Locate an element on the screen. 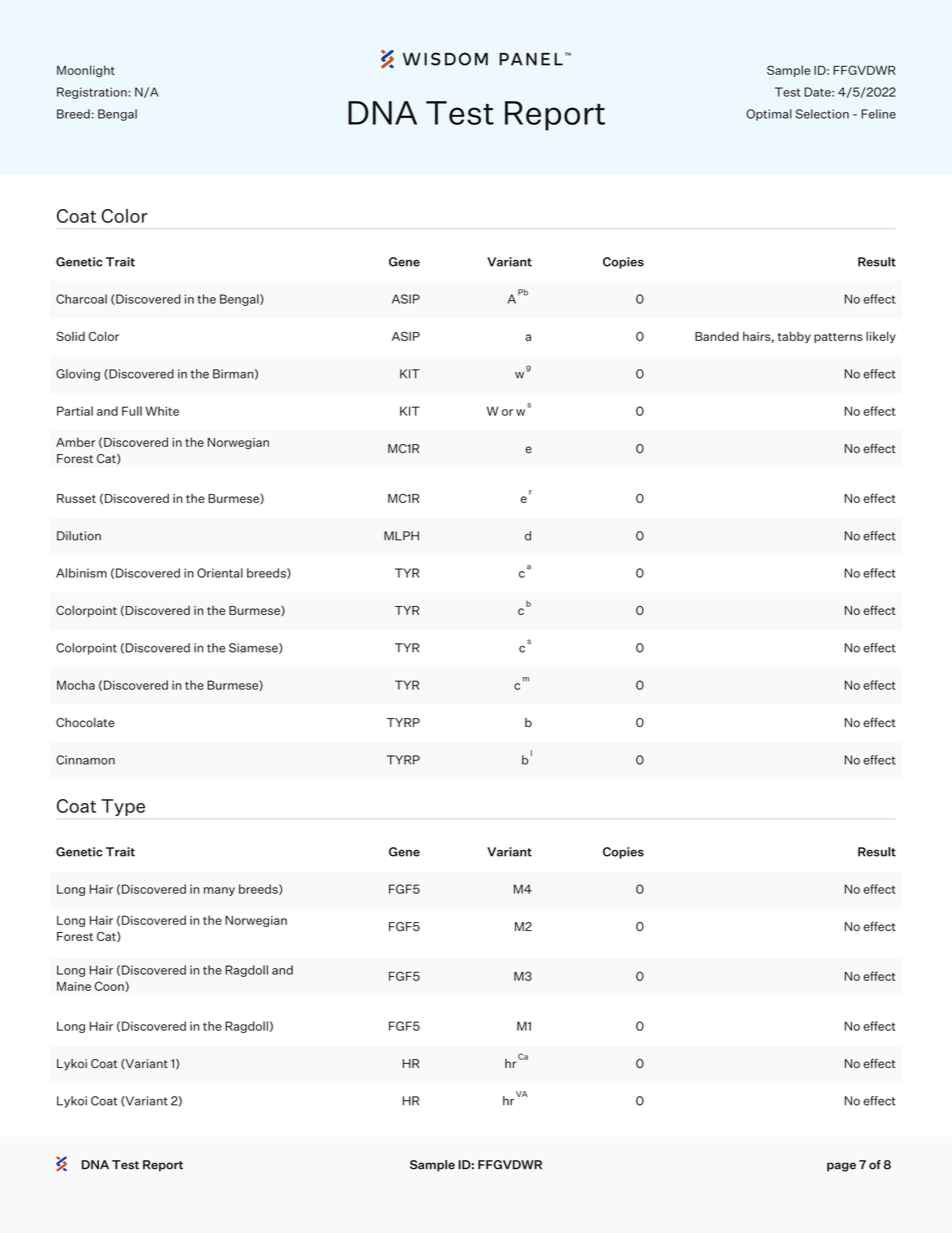 The width and height of the screenshot is (952, 1233). Oriental is located at coordinates (220, 573).
